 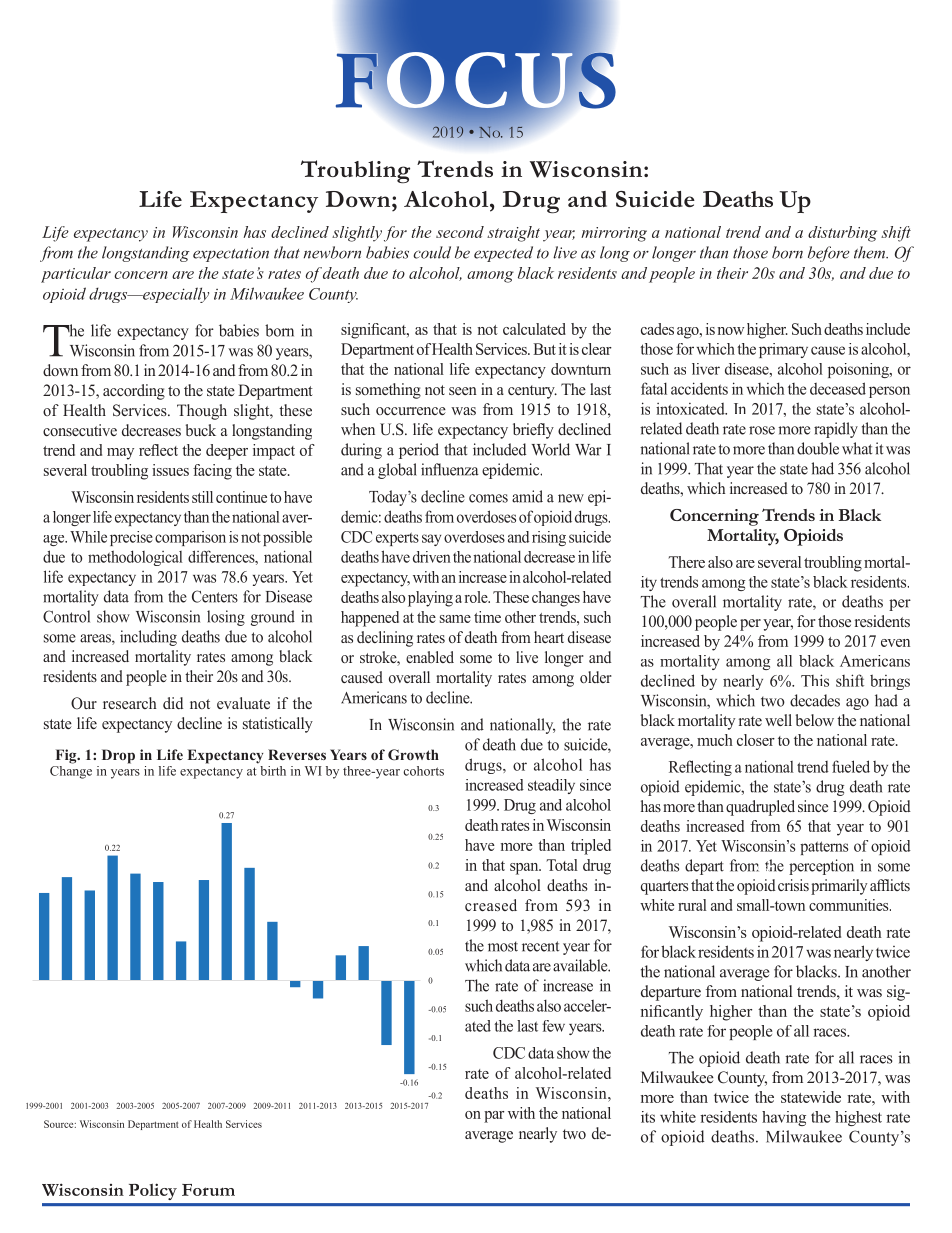 I want to click on Drop, so click(x=118, y=756).
